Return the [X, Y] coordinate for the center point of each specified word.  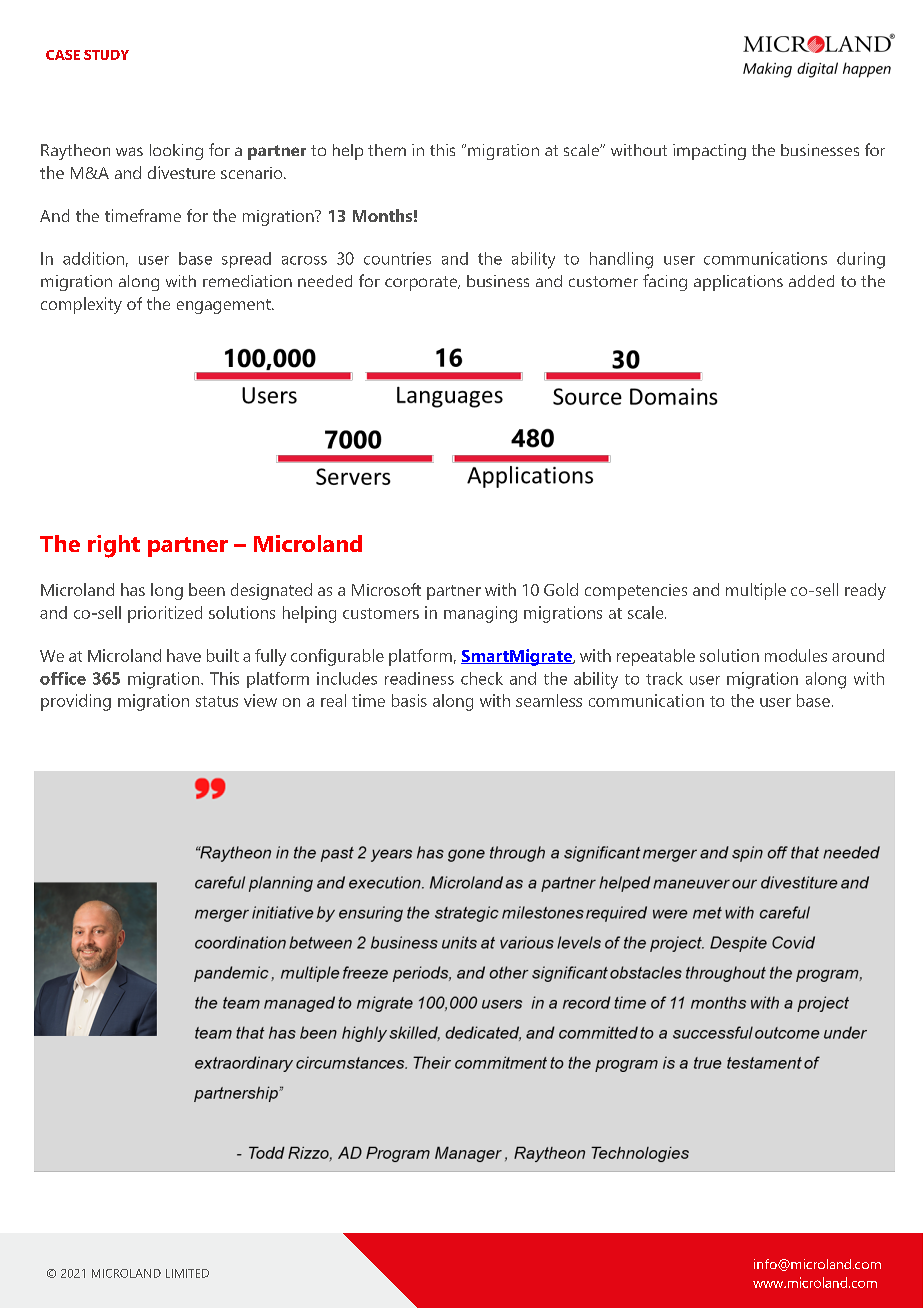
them [387, 150]
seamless [549, 700]
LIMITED [187, 1273]
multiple [756, 591]
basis [409, 700]
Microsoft [386, 589]
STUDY [106, 55]
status [217, 701]
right [114, 546]
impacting [709, 152]
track [664, 678]
